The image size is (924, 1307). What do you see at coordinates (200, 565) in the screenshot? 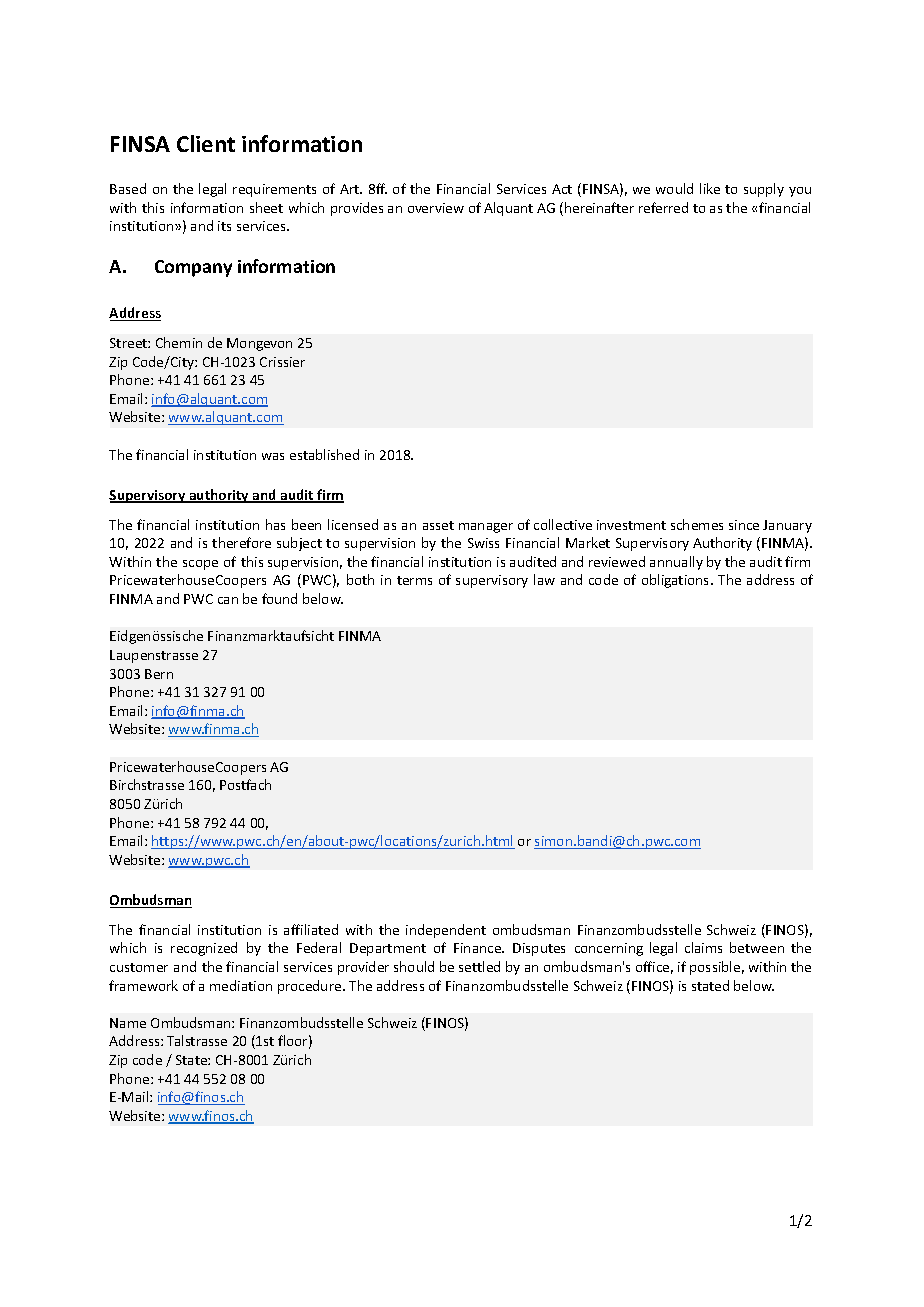
I see `scope` at bounding box center [200, 565].
